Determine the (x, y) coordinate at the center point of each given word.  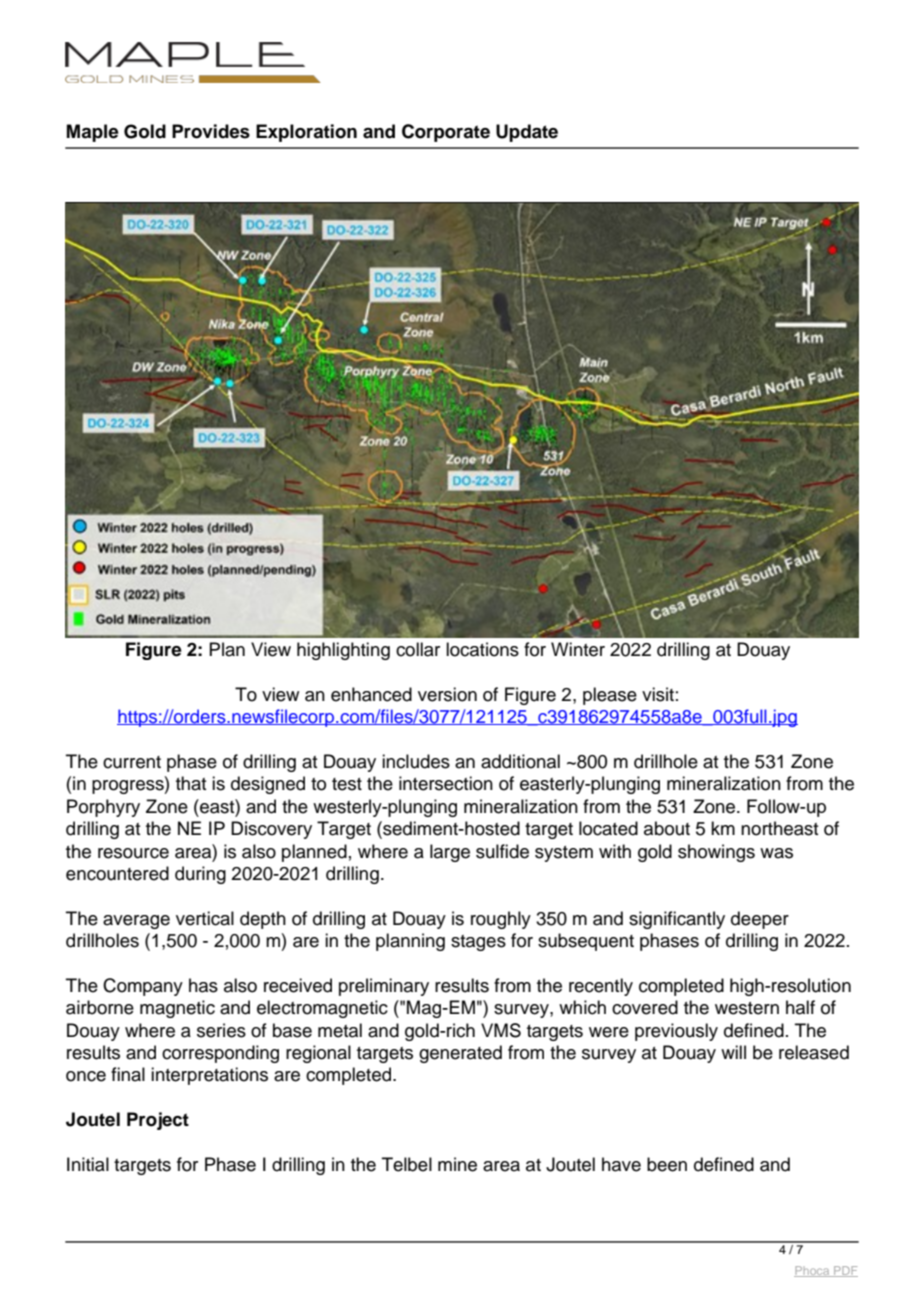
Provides (211, 131)
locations (482, 649)
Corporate (446, 133)
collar (418, 649)
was (776, 853)
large (450, 853)
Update (527, 133)
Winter (578, 649)
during (200, 875)
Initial (88, 1164)
